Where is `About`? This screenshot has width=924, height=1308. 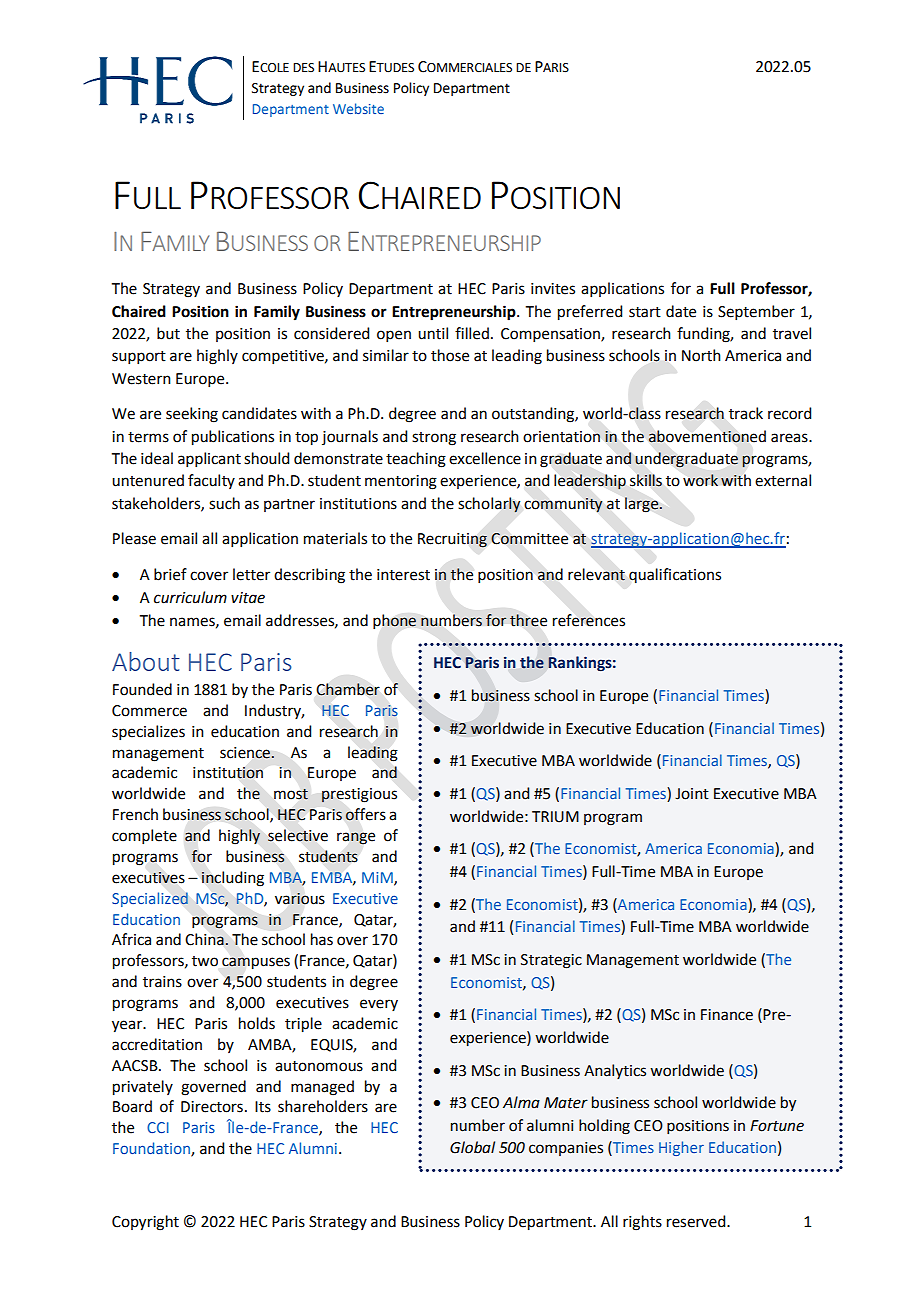
About is located at coordinates (146, 661).
